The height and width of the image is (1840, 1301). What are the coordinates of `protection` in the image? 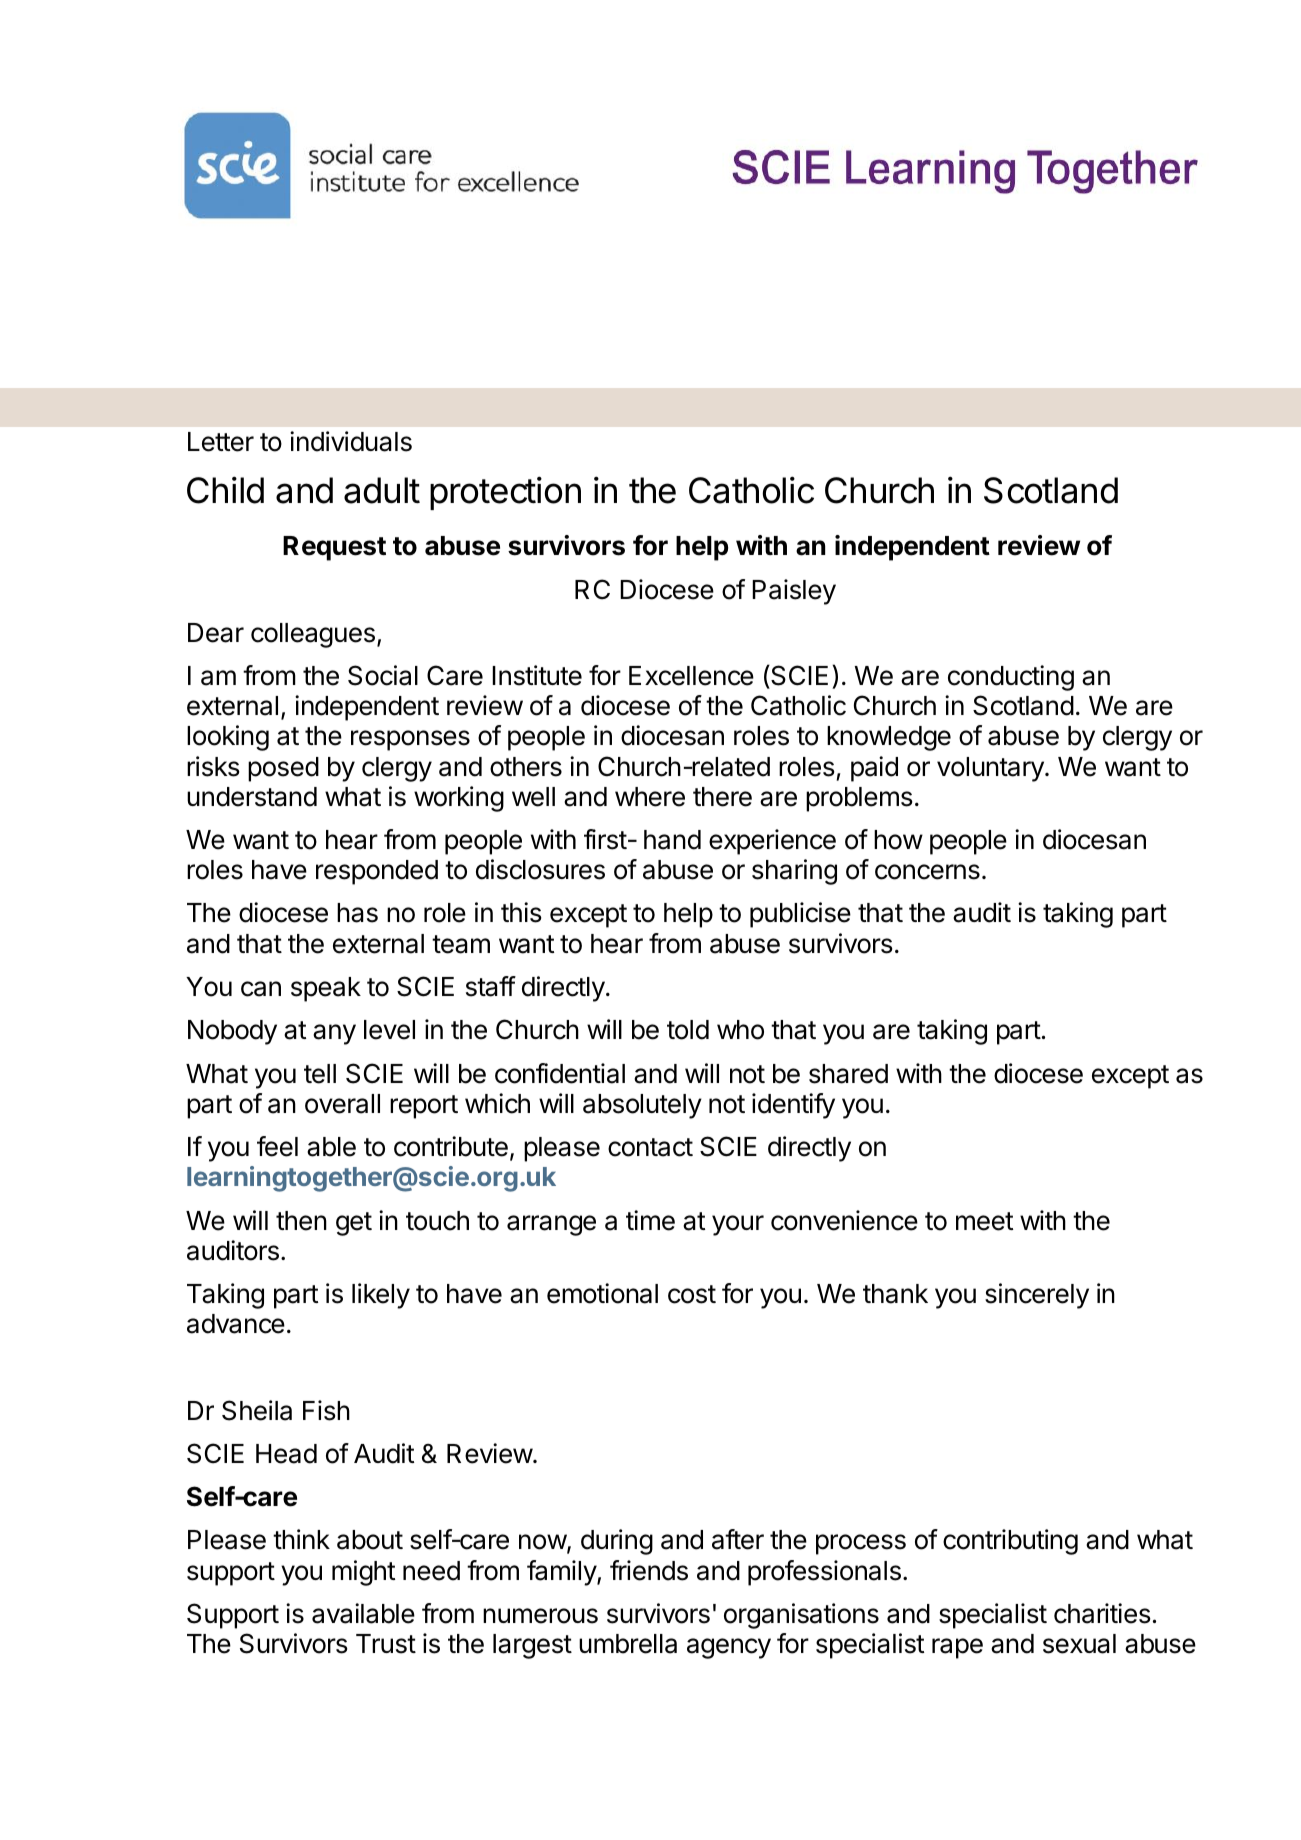 It's located at (505, 493).
